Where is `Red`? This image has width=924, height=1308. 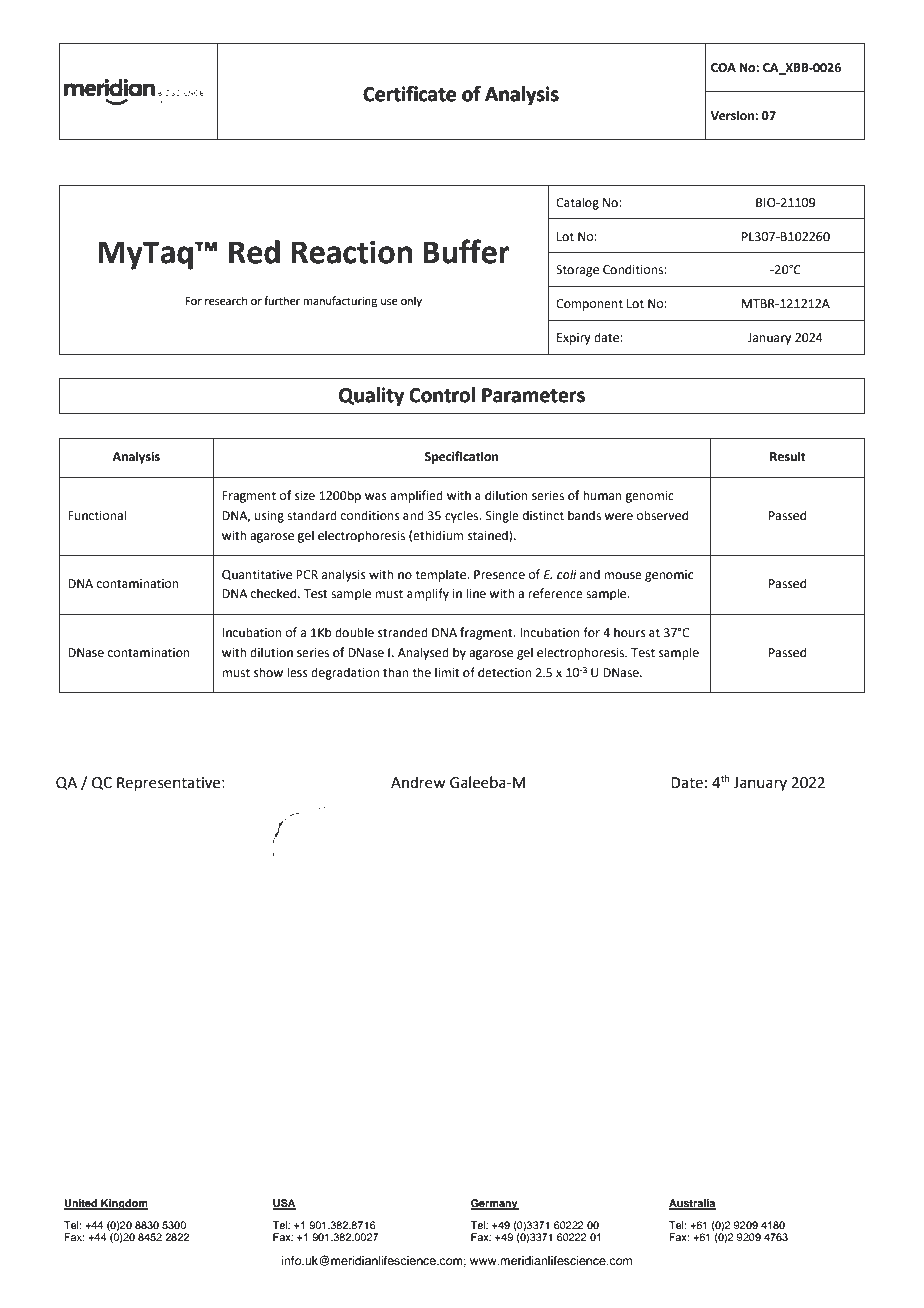
Red is located at coordinates (254, 252).
